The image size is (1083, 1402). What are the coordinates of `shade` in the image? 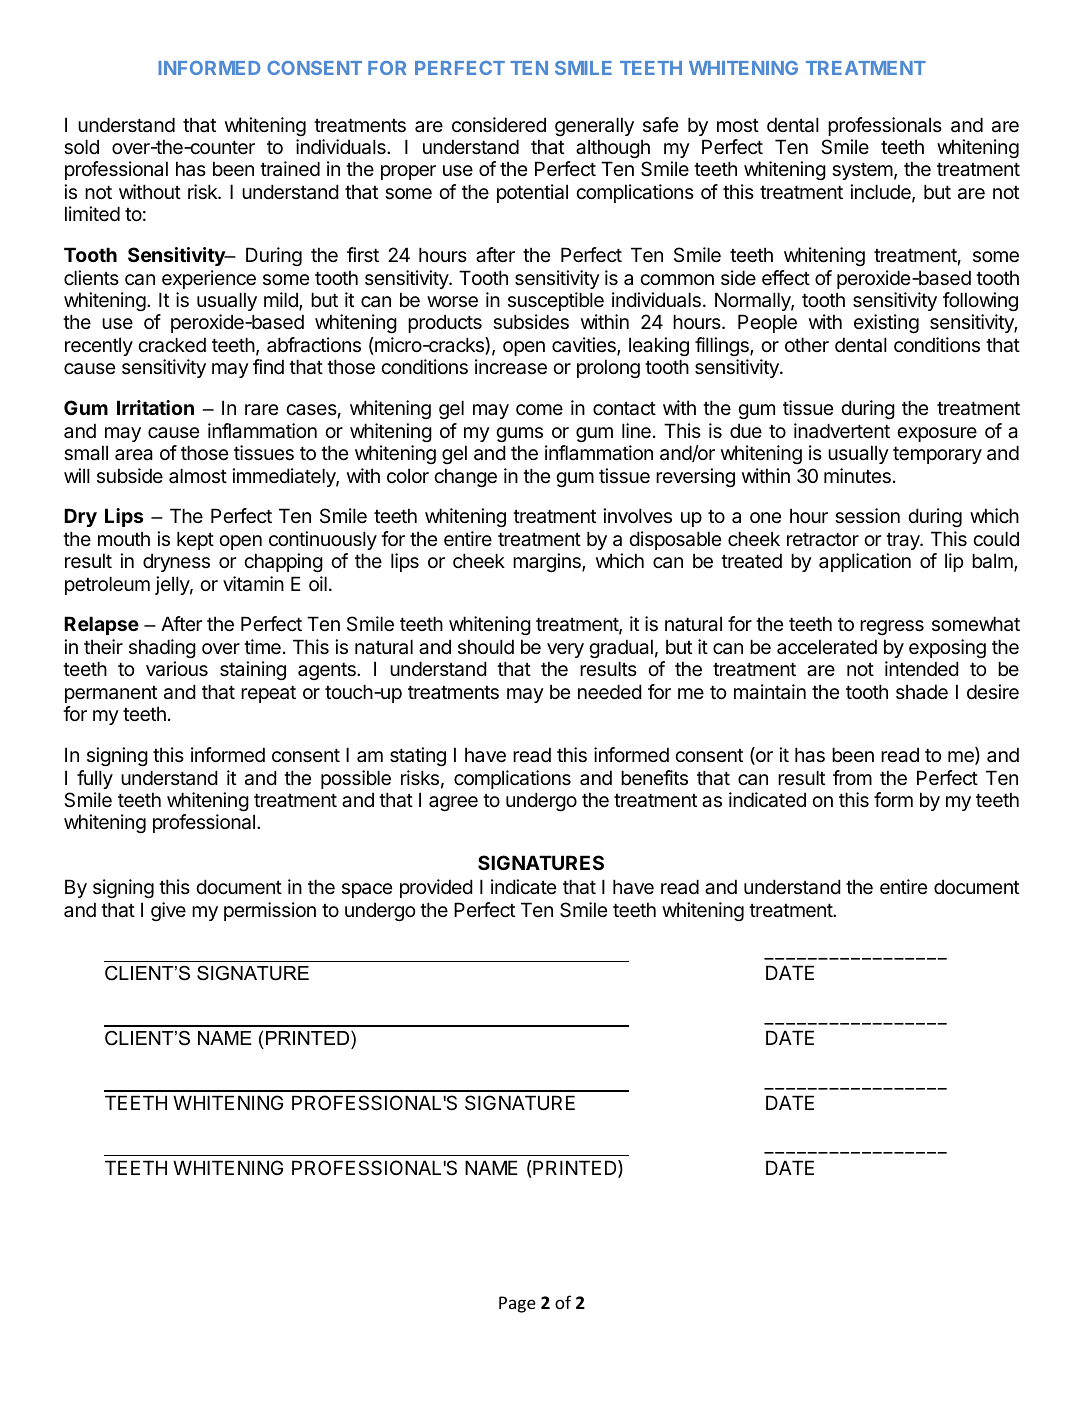 It's located at (922, 692).
